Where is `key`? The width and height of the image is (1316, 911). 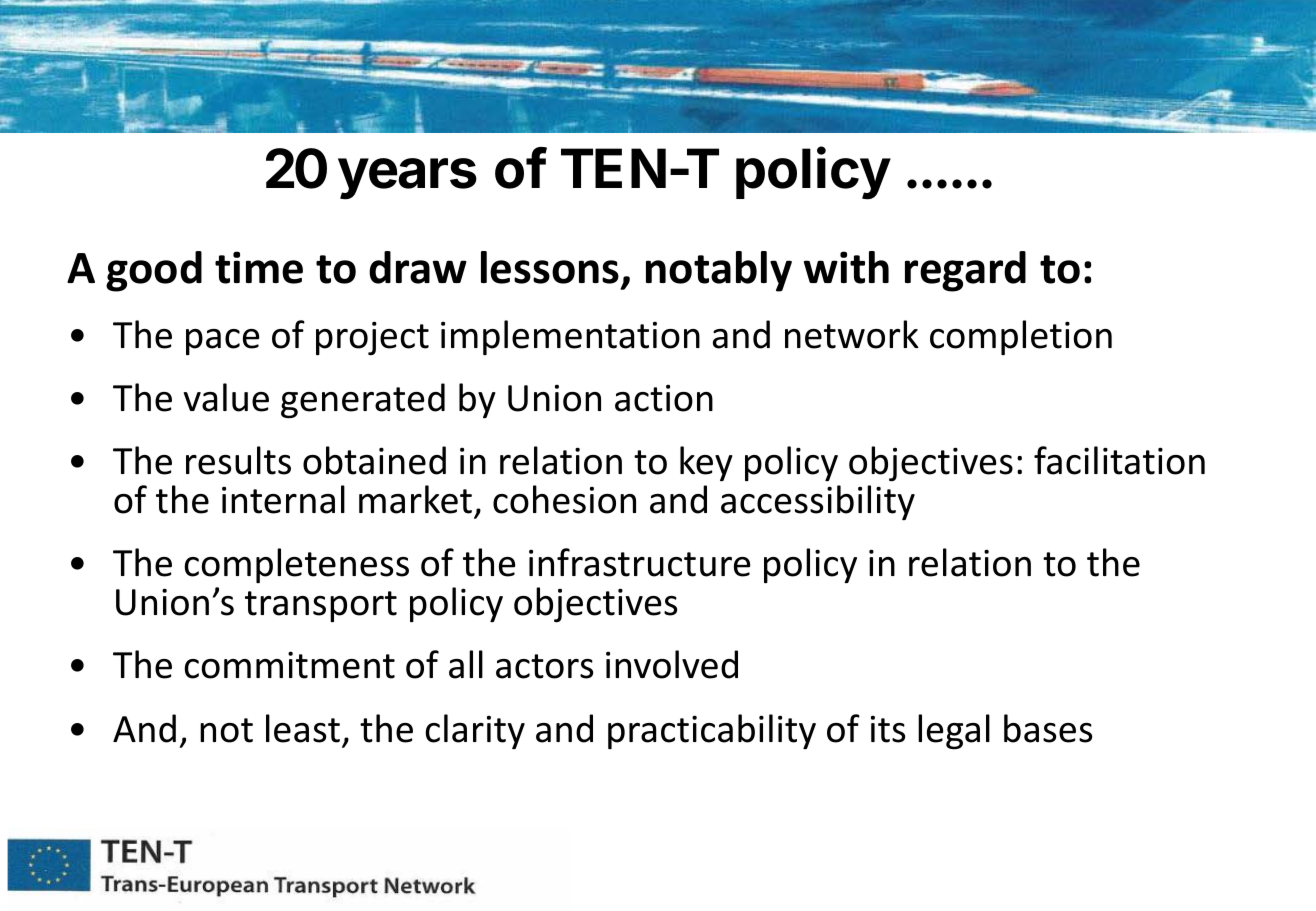
key is located at coordinates (706, 463).
